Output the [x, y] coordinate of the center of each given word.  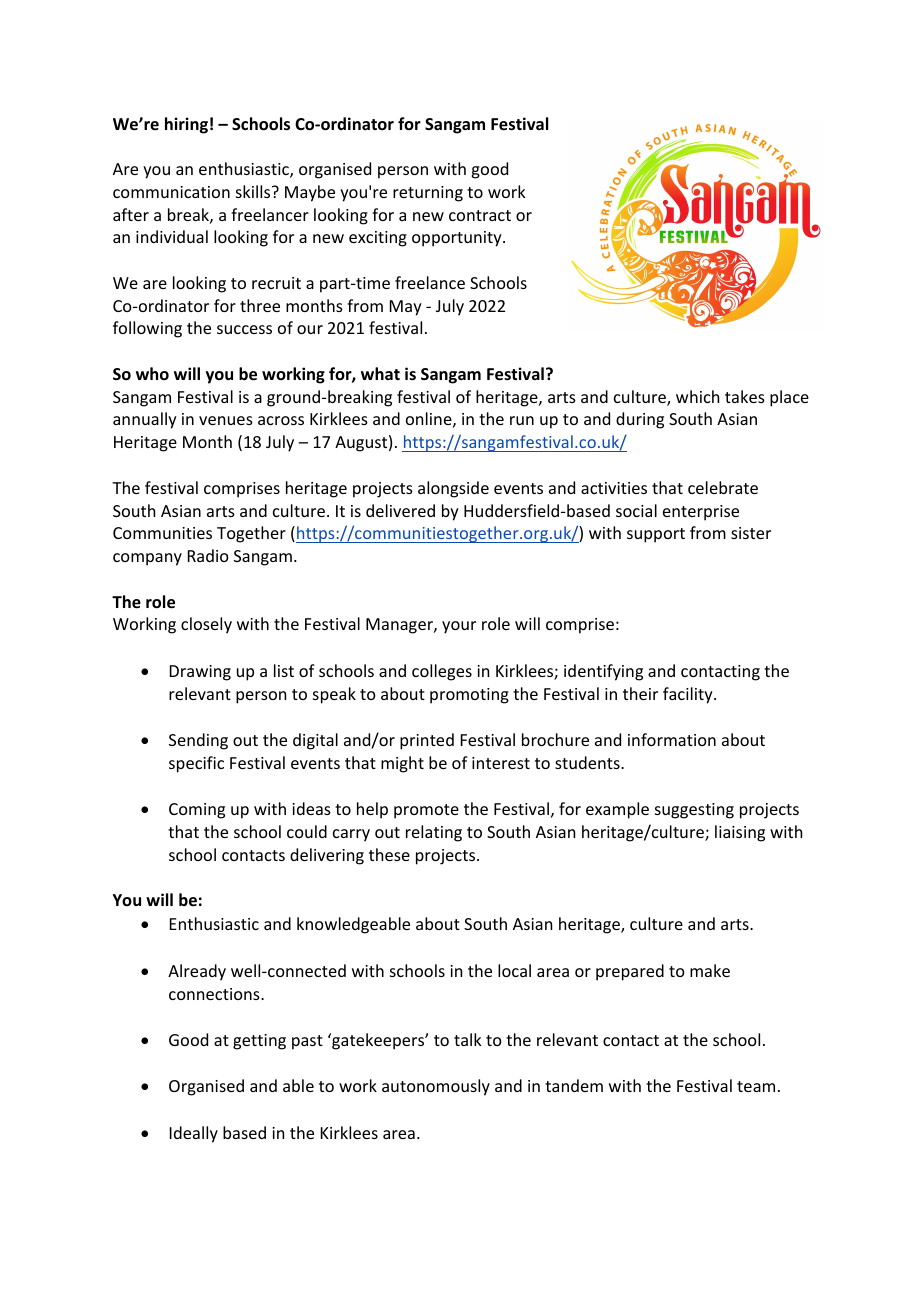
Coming [197, 811]
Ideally [194, 1134]
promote [426, 811]
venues [226, 420]
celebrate [723, 487]
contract [480, 215]
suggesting [694, 811]
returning [428, 194]
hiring [186, 125]
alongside [453, 489]
